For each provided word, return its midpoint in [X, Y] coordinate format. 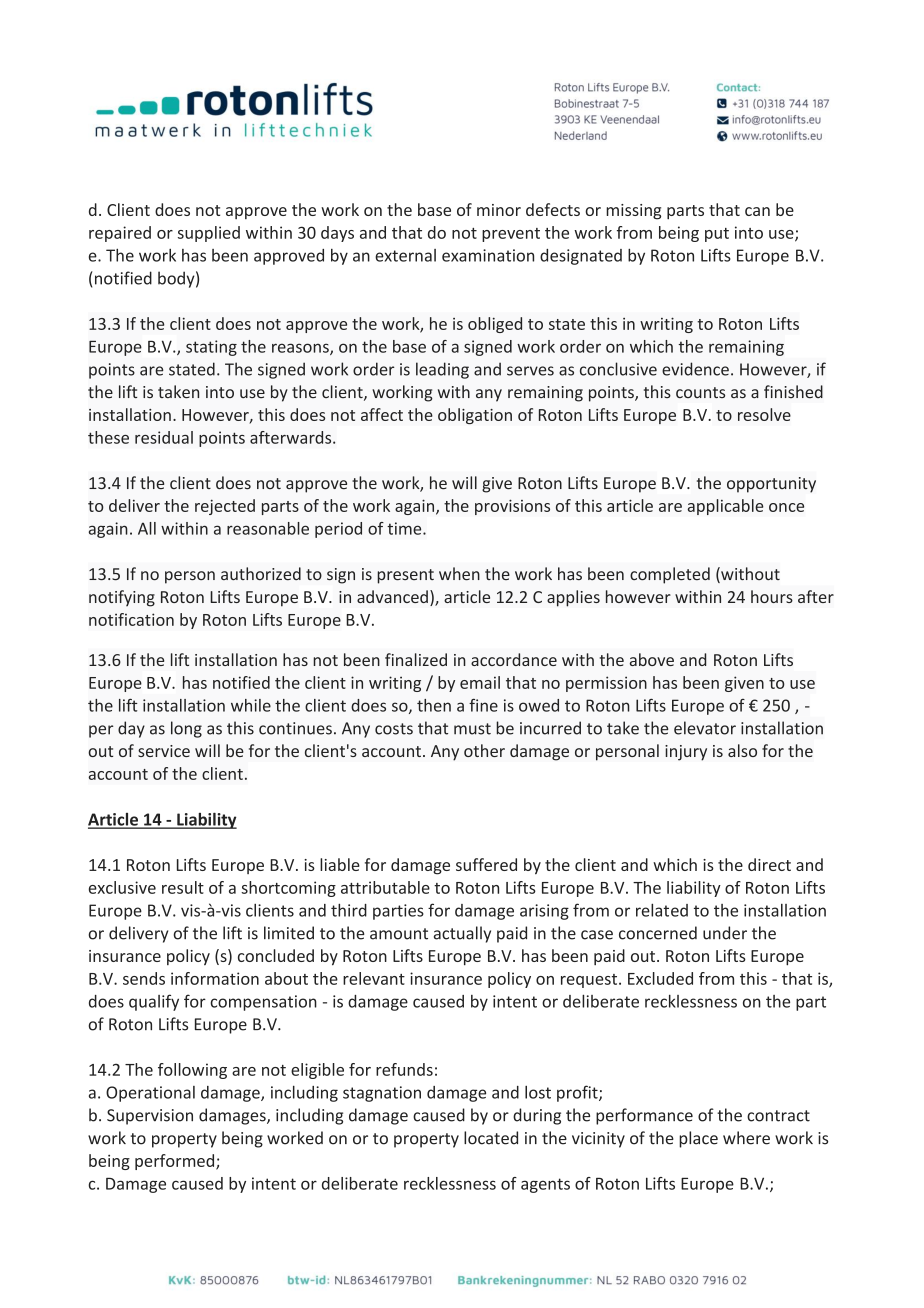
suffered [486, 864]
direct [769, 864]
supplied [209, 234]
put [717, 235]
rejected [225, 507]
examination [488, 255]
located [491, 1138]
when [459, 574]
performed [176, 1162]
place [698, 1139]
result [183, 887]
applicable [726, 507]
